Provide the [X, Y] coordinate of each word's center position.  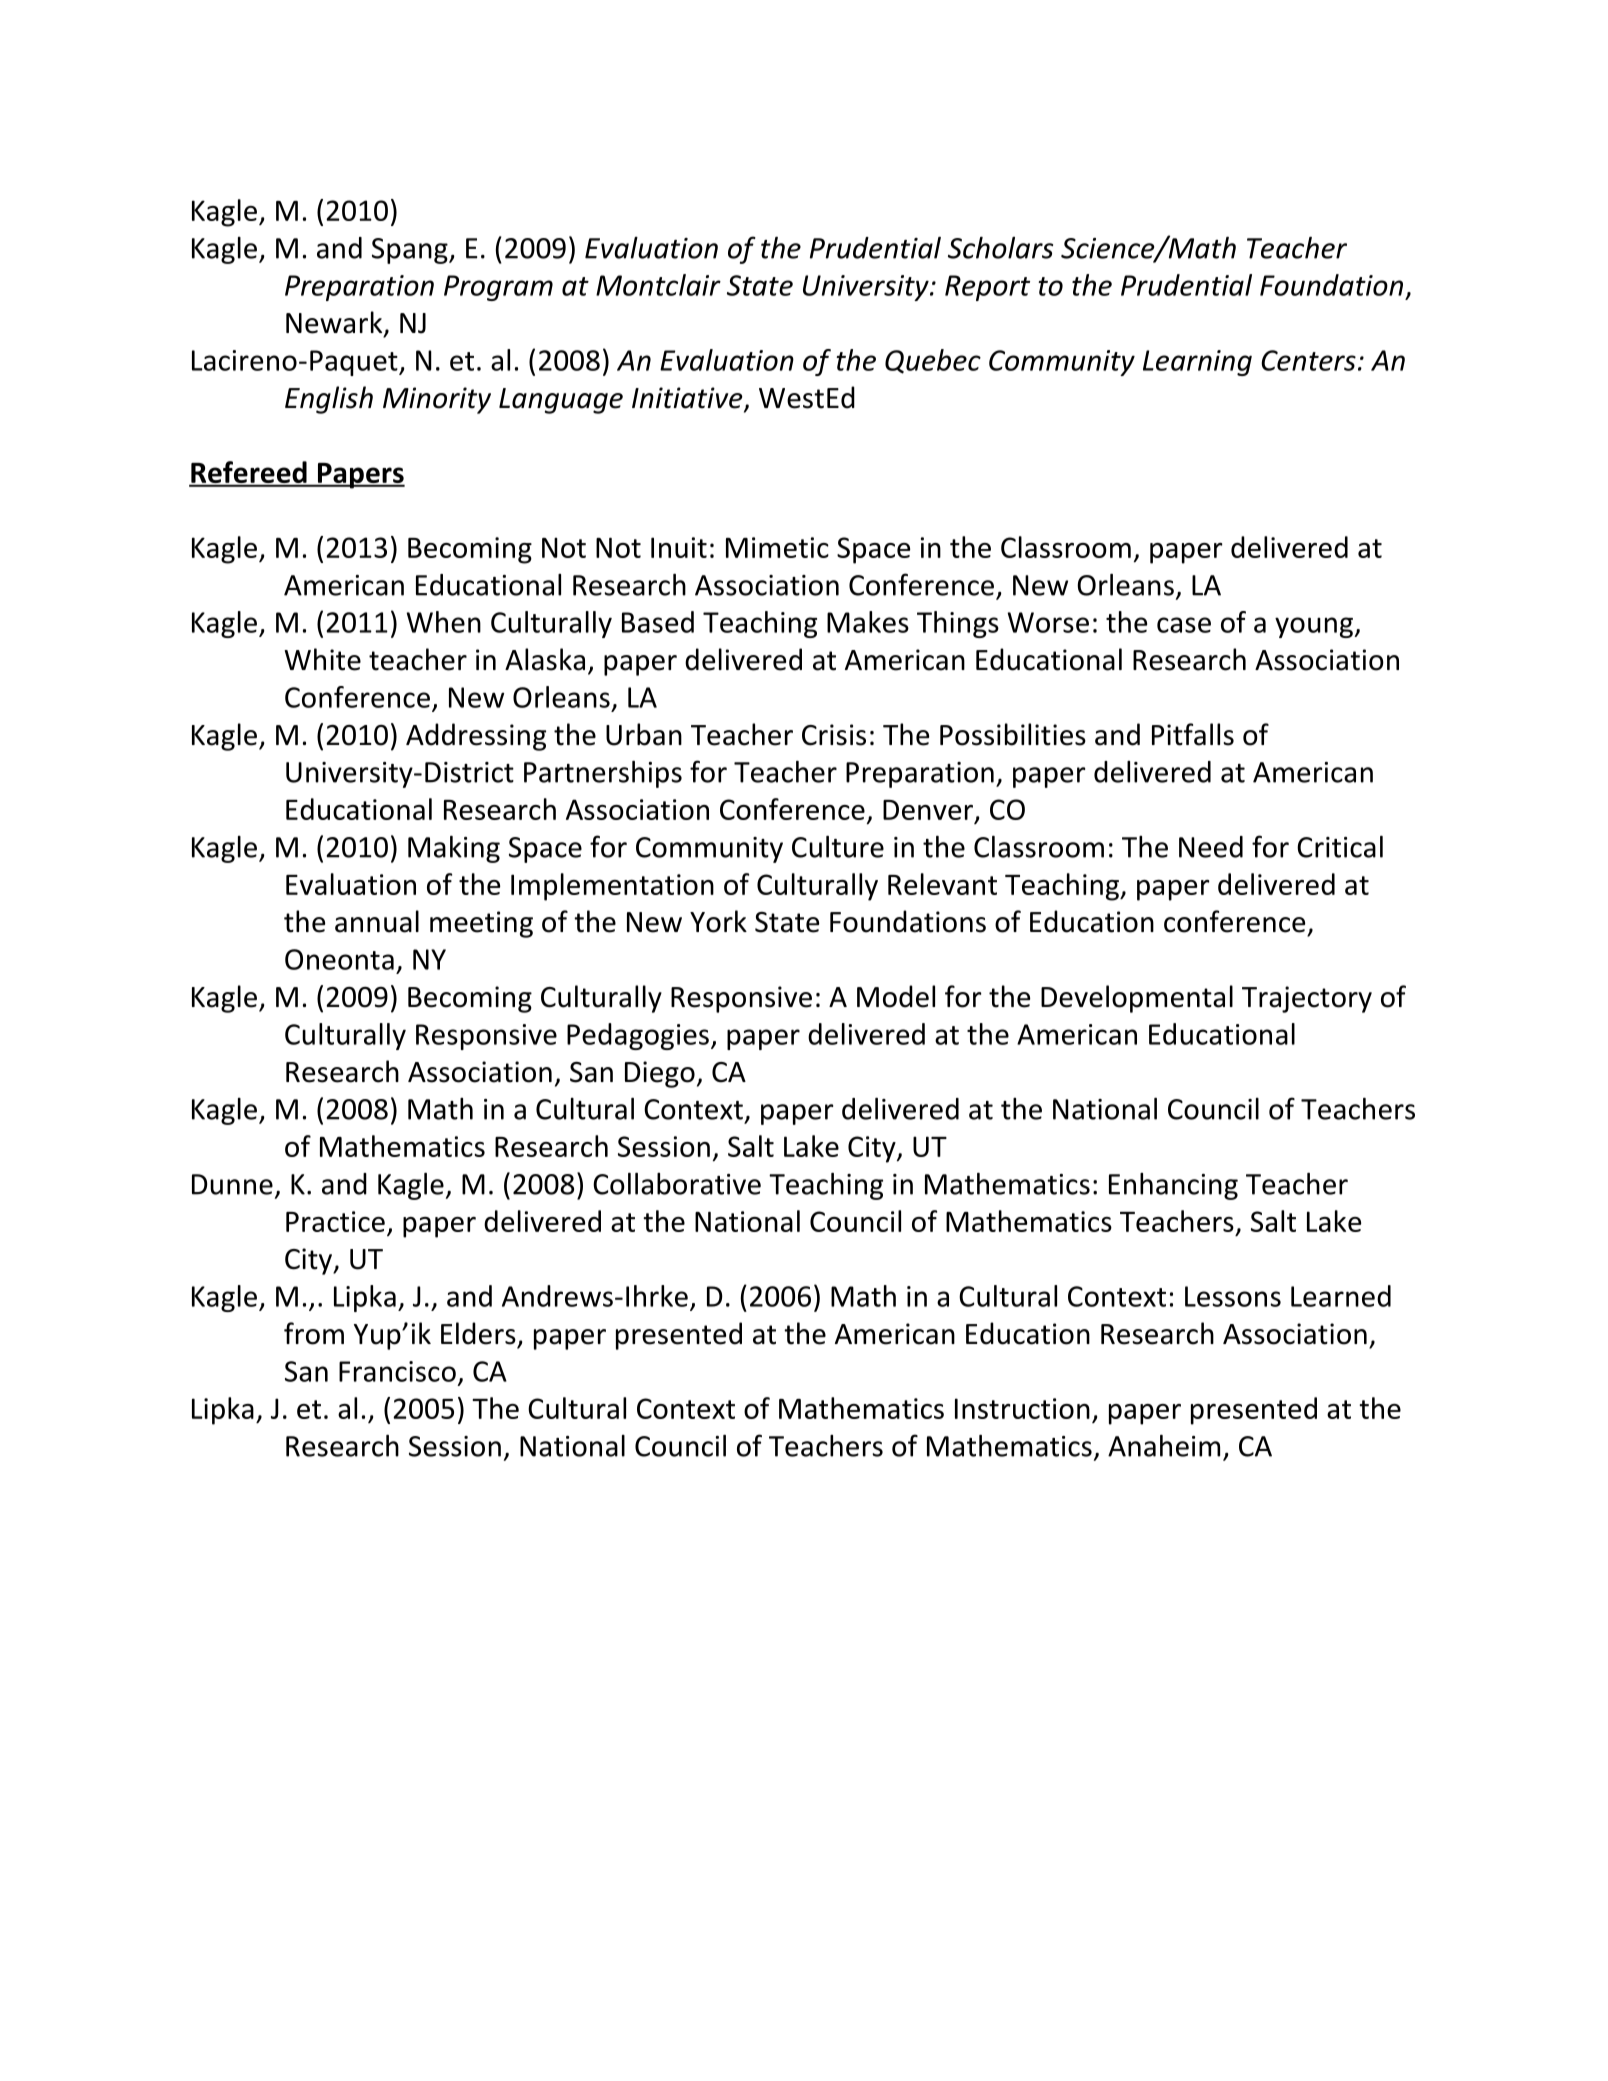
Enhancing [1173, 1186]
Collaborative [677, 1184]
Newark [335, 323]
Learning [1197, 363]
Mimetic [777, 547]
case [1184, 625]
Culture [838, 847]
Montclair [658, 285]
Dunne [232, 1184]
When [443, 622]
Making [454, 849]
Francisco [397, 1371]
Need [1211, 847]
